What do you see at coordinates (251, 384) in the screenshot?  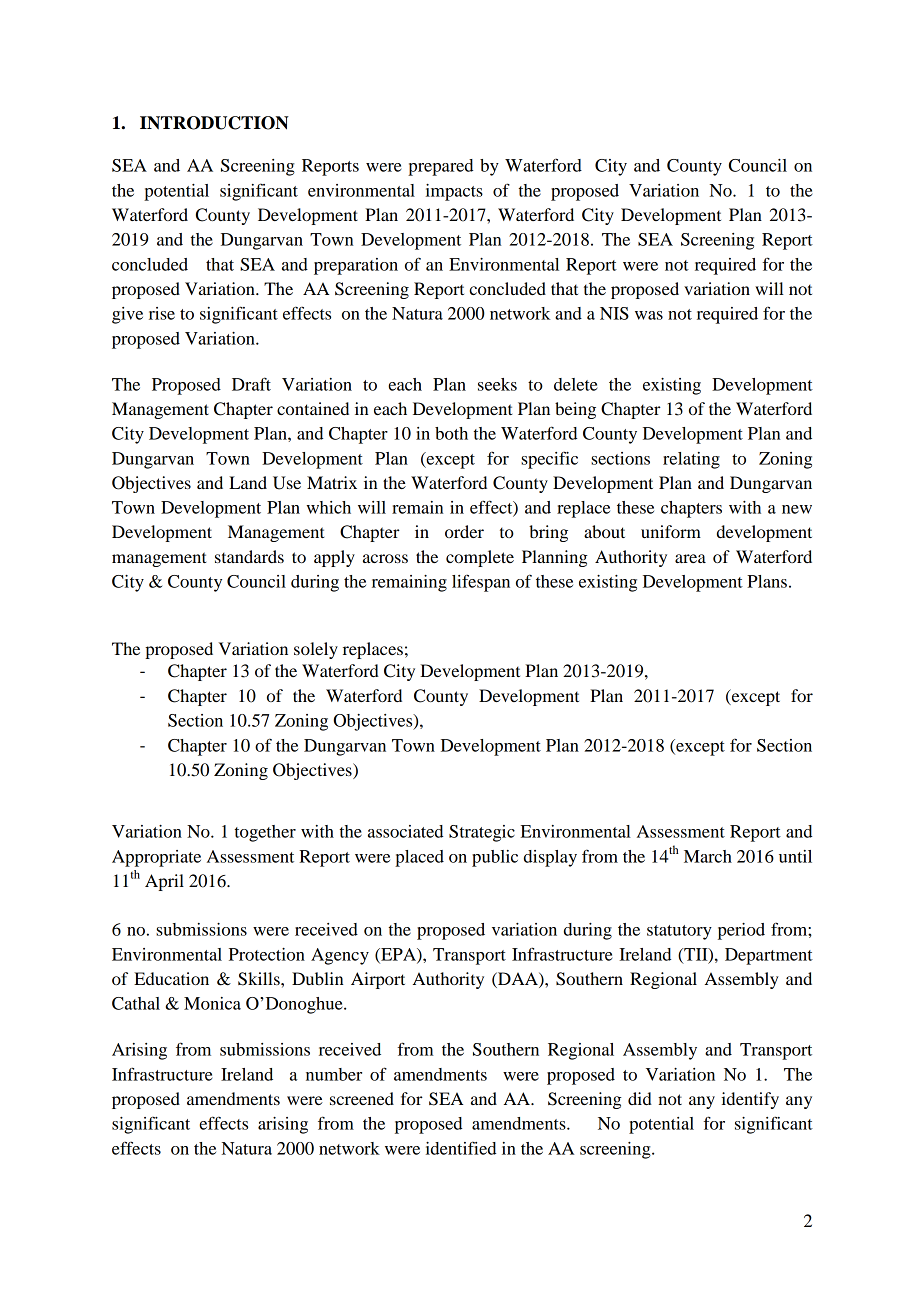 I see `Draft` at bounding box center [251, 384].
